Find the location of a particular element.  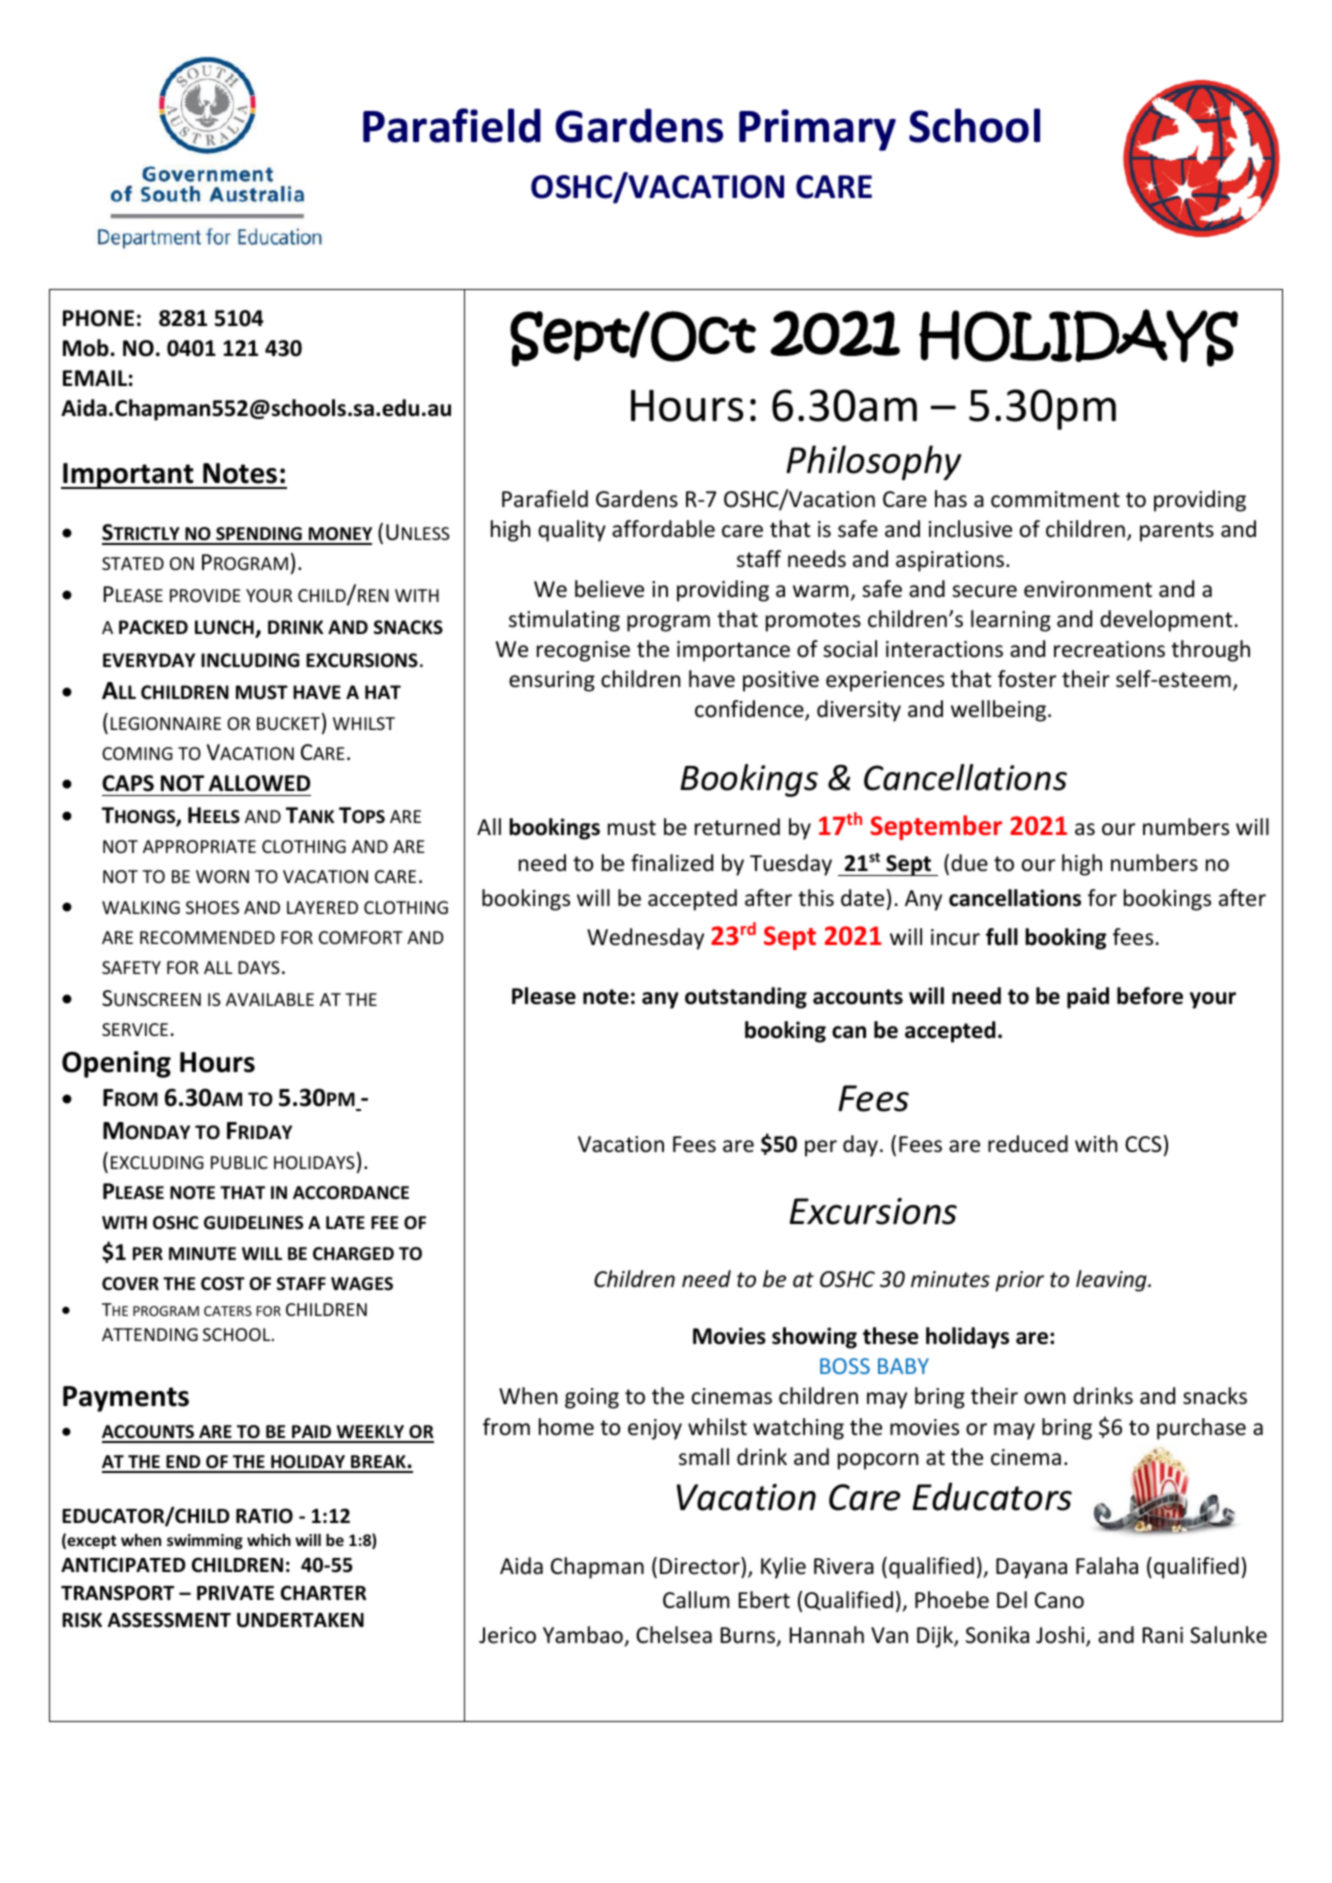

PRIVATE is located at coordinates (235, 1593).
